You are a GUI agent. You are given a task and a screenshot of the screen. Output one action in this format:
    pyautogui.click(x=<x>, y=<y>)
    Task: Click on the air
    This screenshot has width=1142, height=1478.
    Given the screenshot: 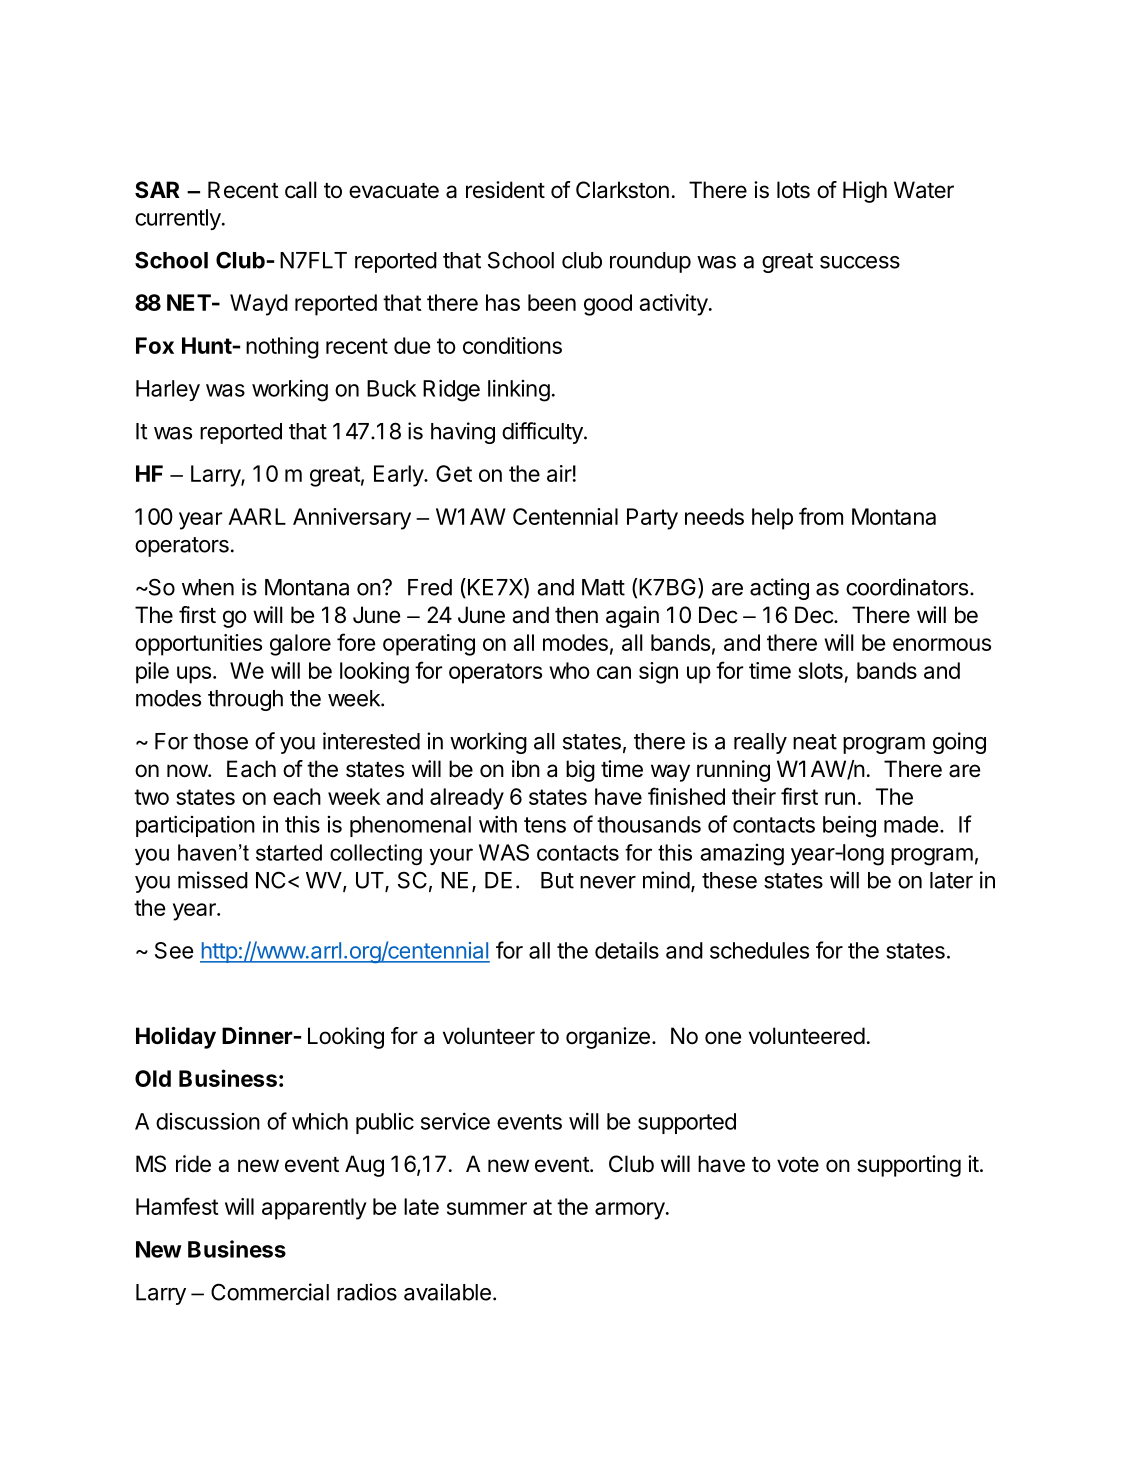 What is the action you would take?
    pyautogui.click(x=559, y=473)
